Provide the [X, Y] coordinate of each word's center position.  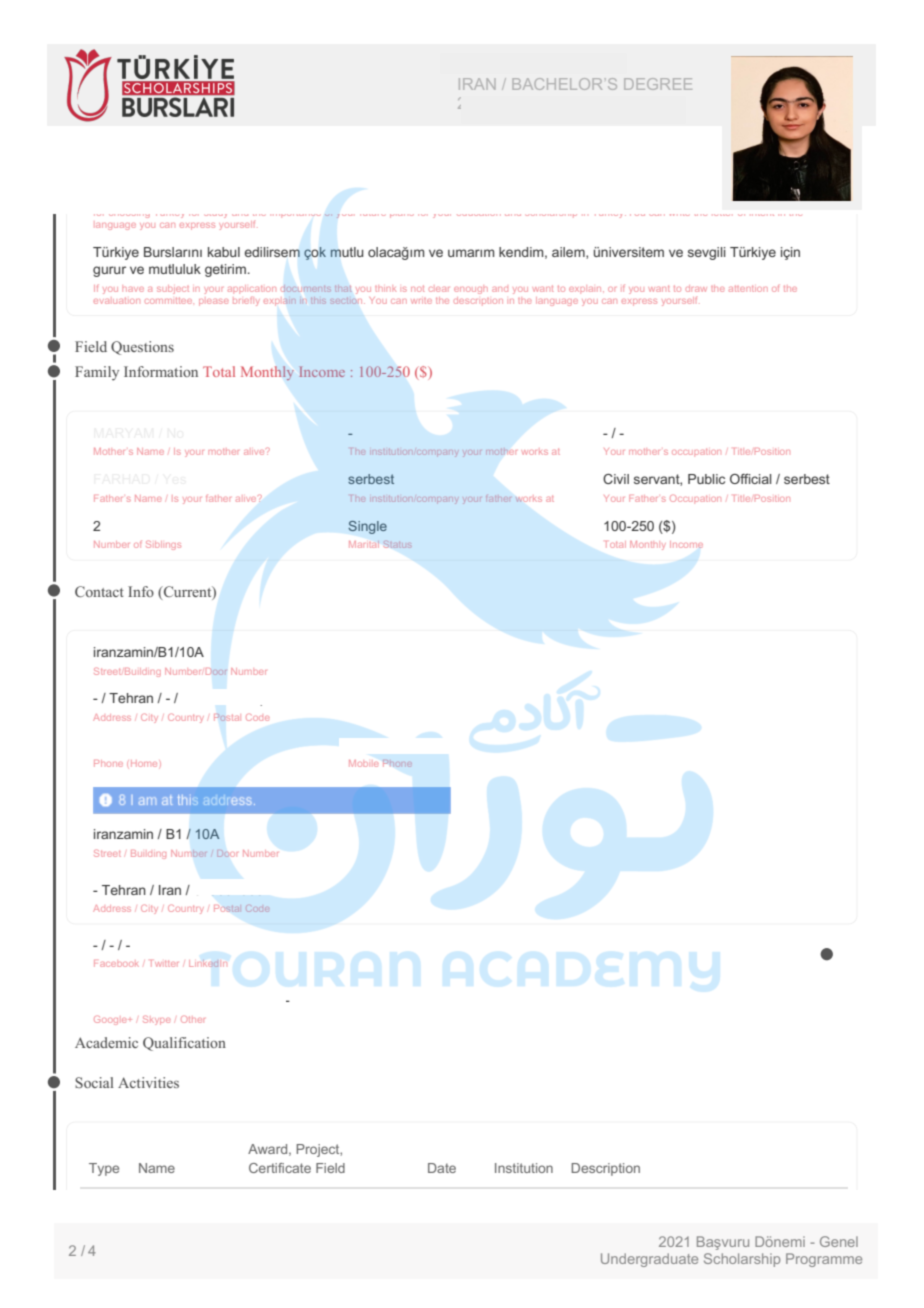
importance [298, 215]
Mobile [364, 763]
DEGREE [658, 84]
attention [748, 288]
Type [104, 1169]
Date [442, 1168]
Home [144, 763]
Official [750, 479]
